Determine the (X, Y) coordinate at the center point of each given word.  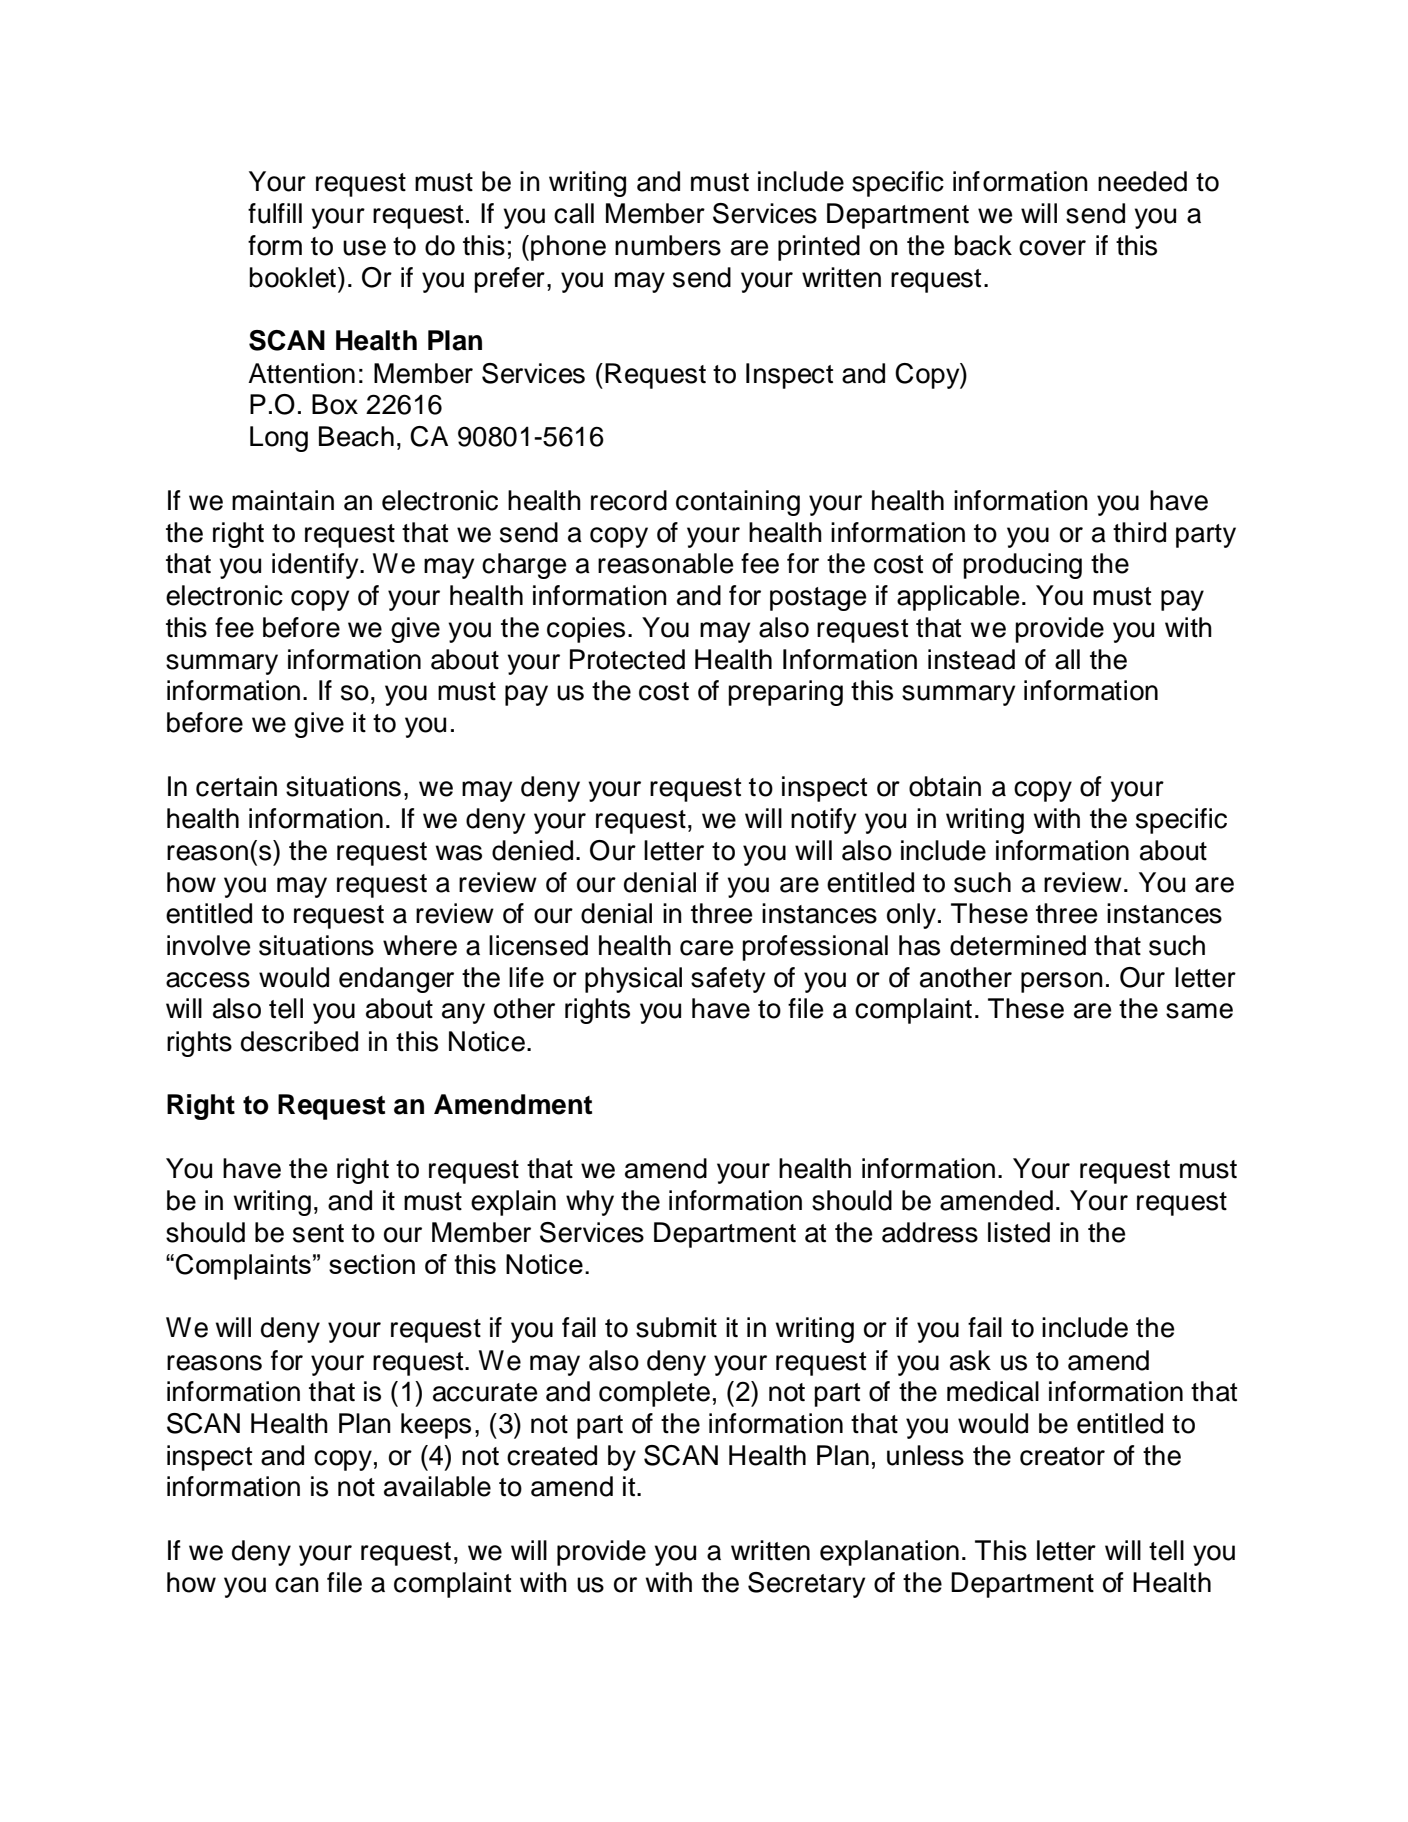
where (420, 945)
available (437, 1486)
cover (1052, 248)
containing (738, 503)
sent (318, 1233)
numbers (668, 245)
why (590, 1203)
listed (1019, 1232)
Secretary (806, 1585)
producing (1022, 566)
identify (316, 566)
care (706, 948)
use (364, 248)
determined (1018, 945)
